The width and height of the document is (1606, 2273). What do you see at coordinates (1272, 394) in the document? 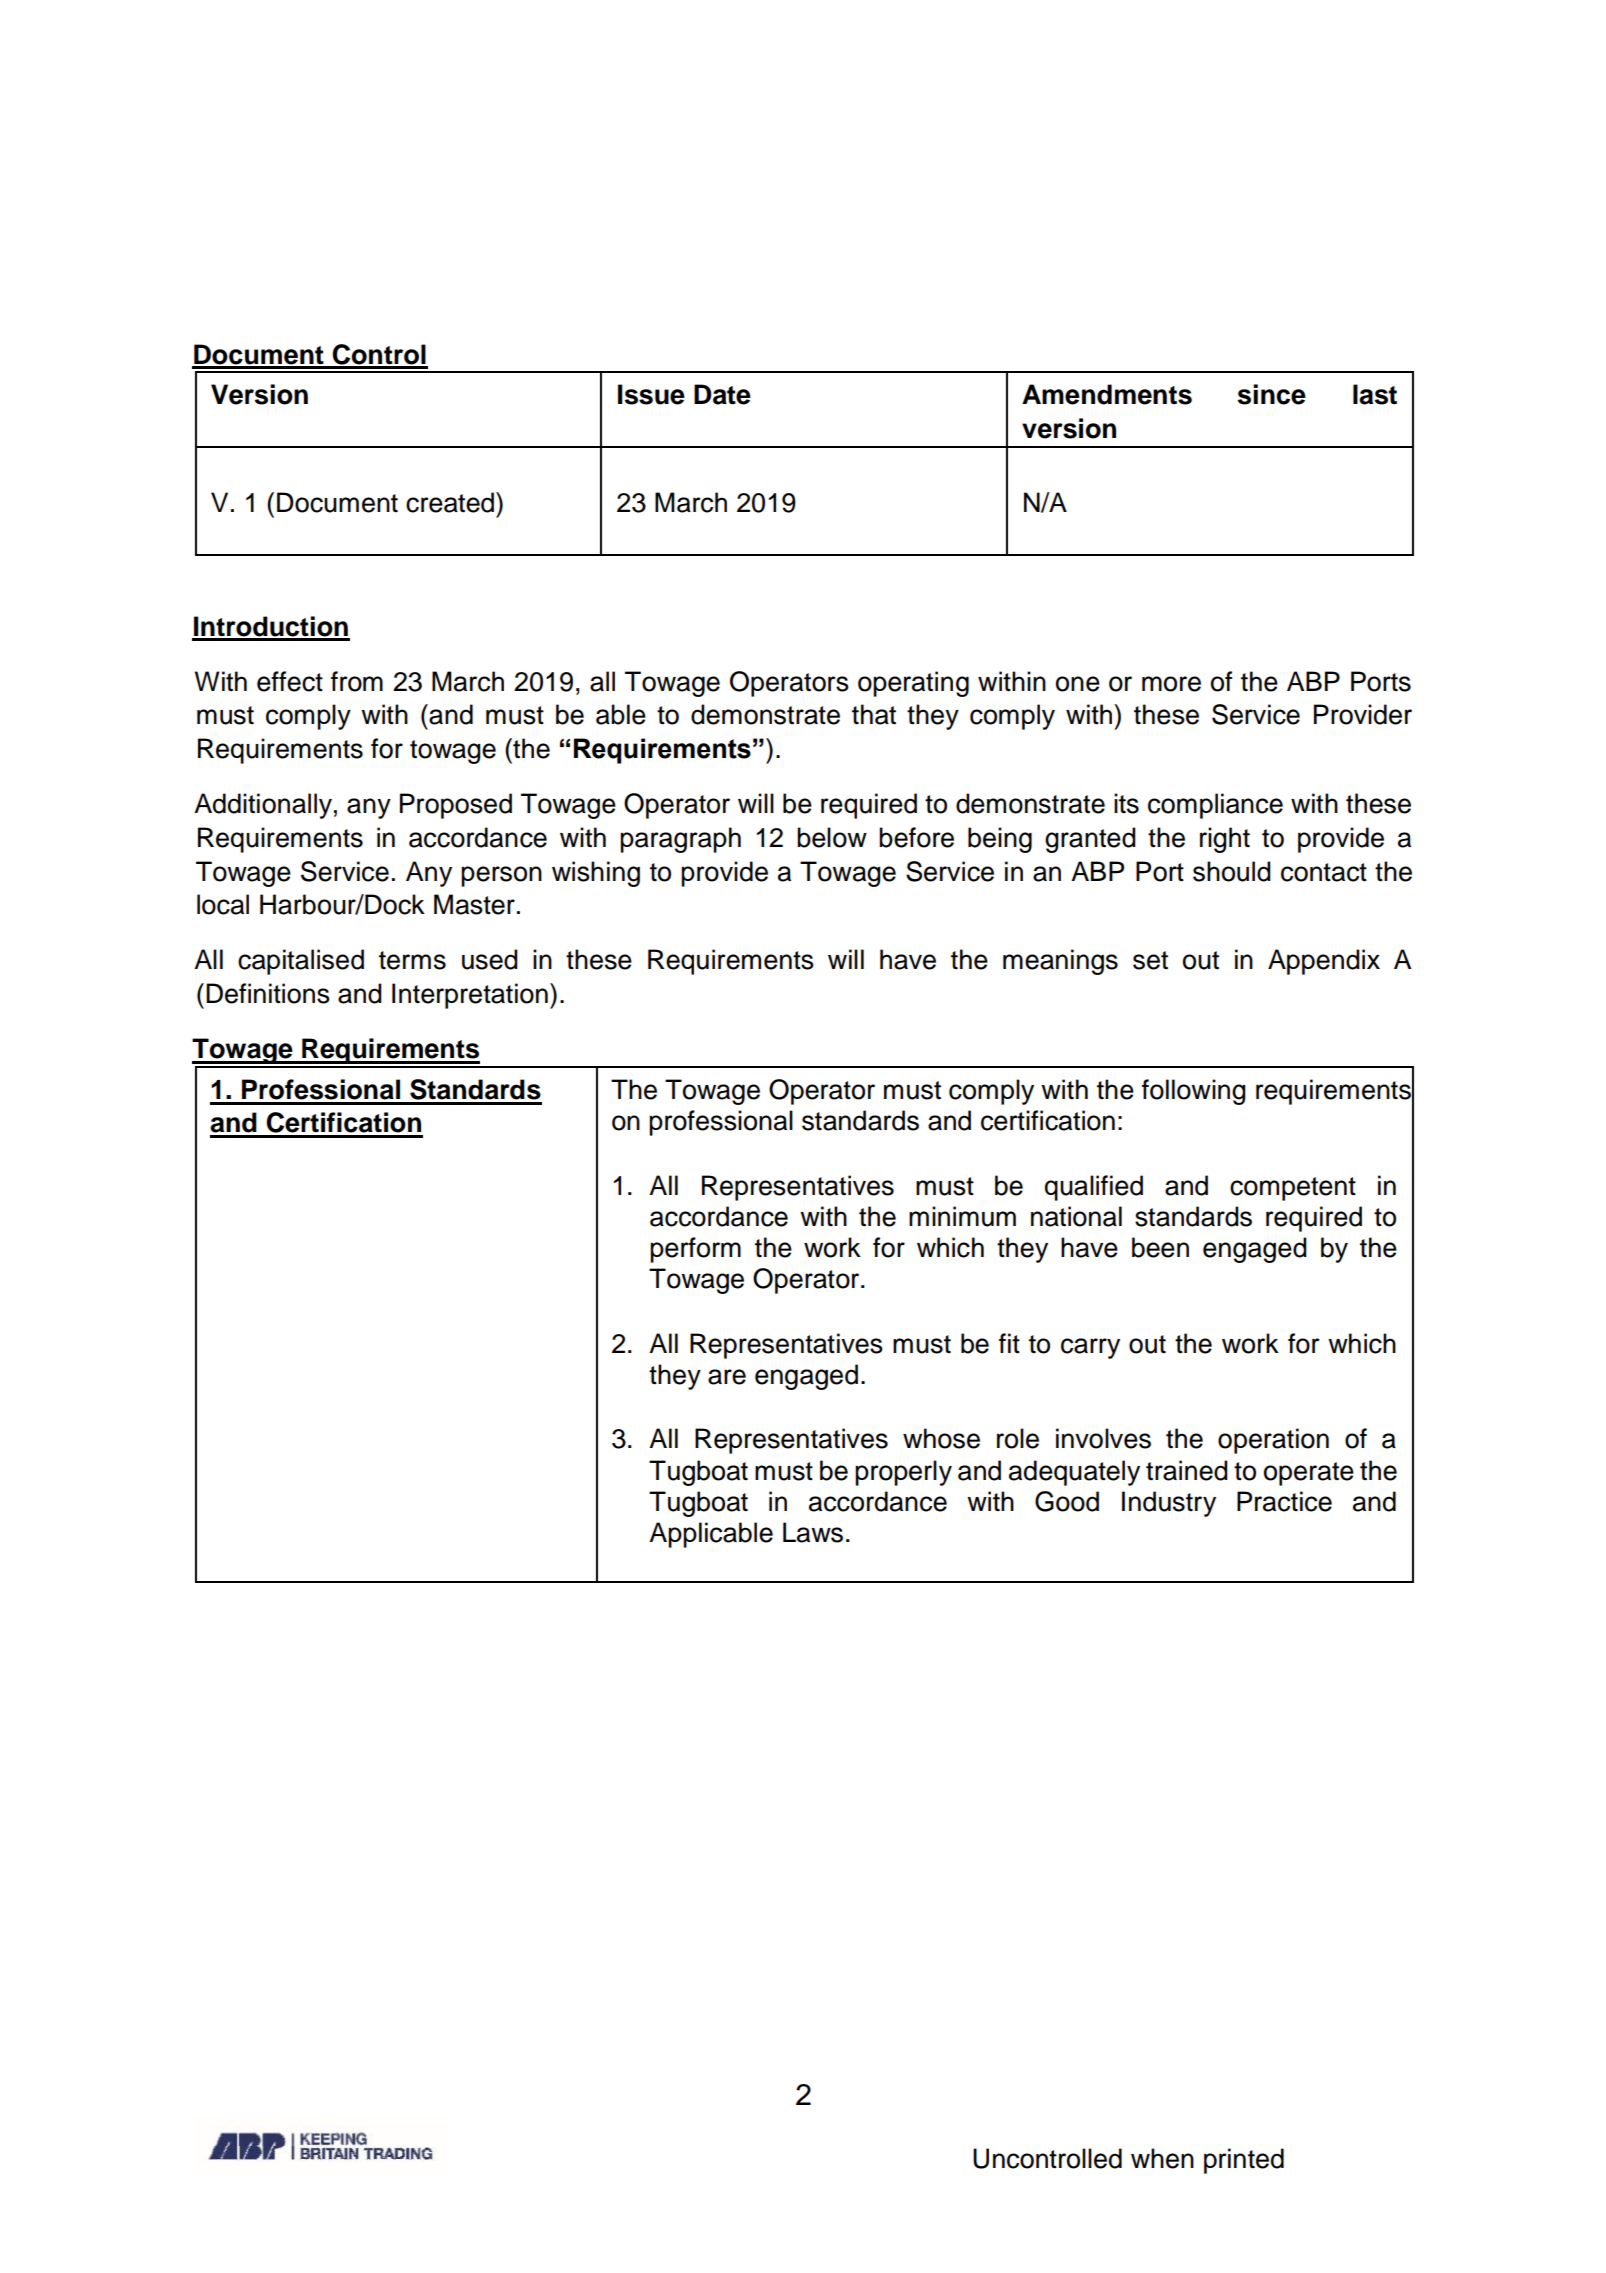
I see `since` at bounding box center [1272, 394].
